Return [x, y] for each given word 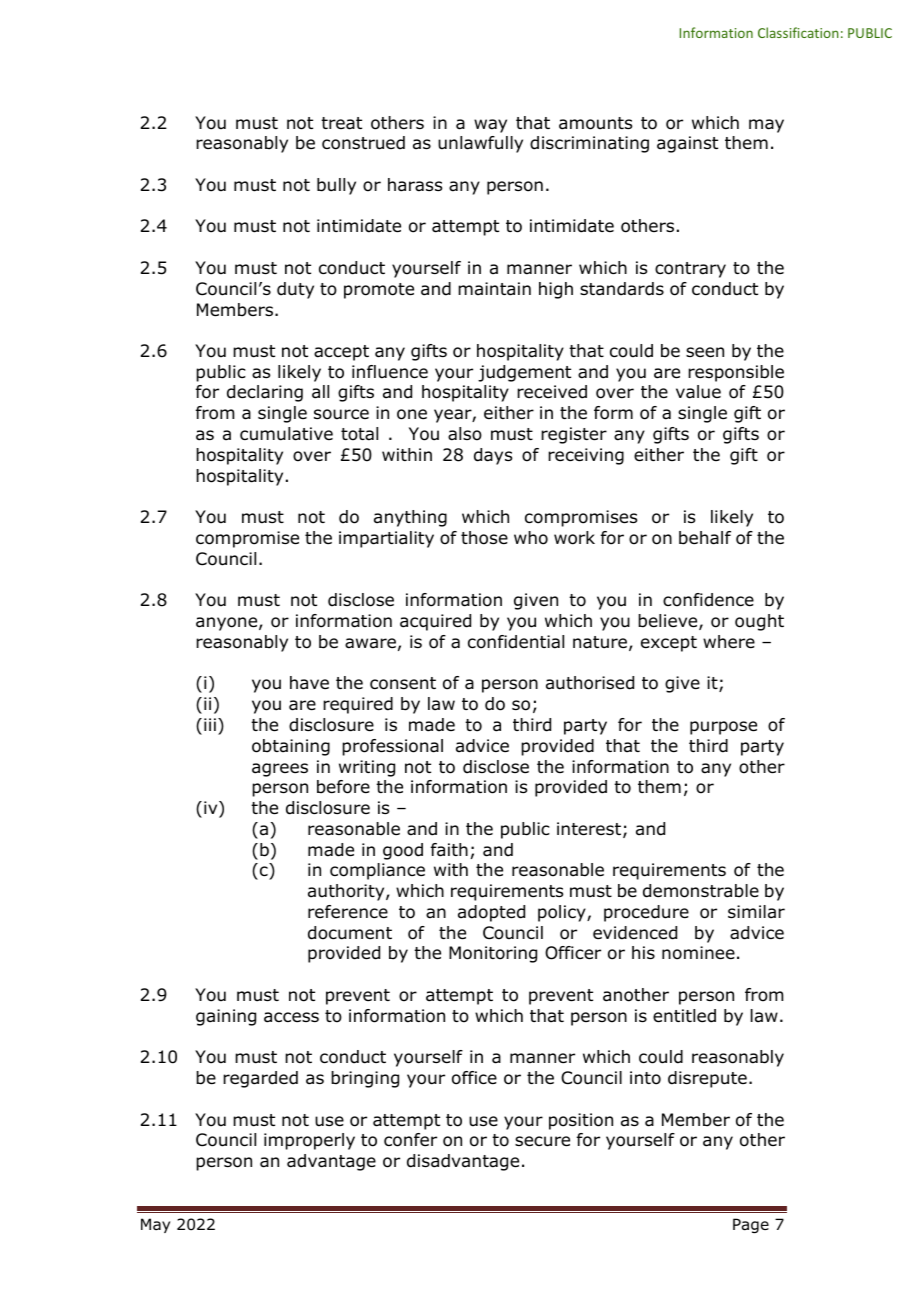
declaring [265, 393]
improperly [309, 1141]
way [490, 126]
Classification [798, 32]
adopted [491, 913]
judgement [524, 373]
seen [705, 352]
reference [348, 912]
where [729, 642]
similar [756, 911]
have [309, 683]
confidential [516, 642]
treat [341, 123]
